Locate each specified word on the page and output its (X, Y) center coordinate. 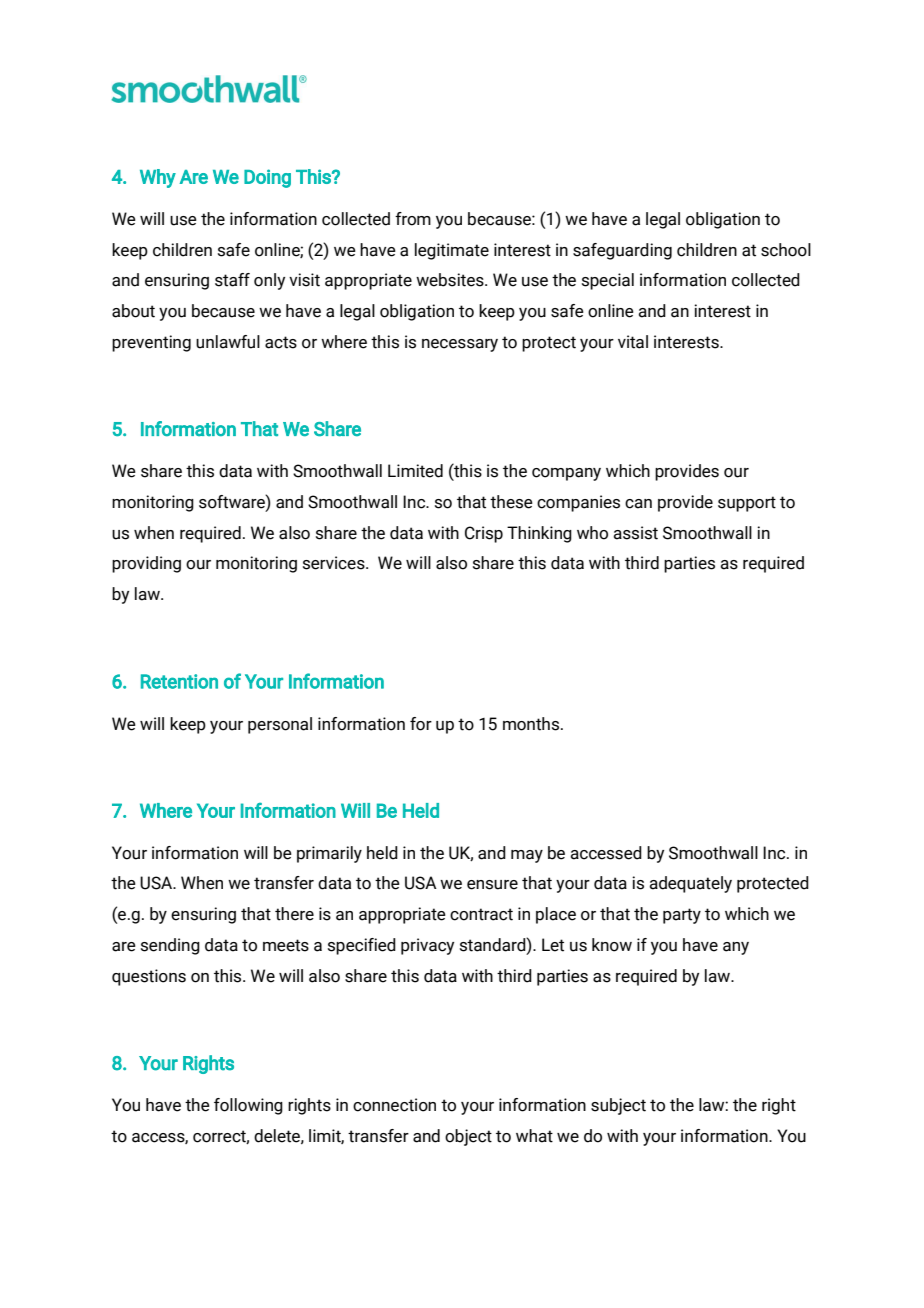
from (413, 219)
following (248, 1106)
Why (158, 178)
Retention (179, 681)
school (786, 250)
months (532, 724)
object (468, 1137)
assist (635, 533)
